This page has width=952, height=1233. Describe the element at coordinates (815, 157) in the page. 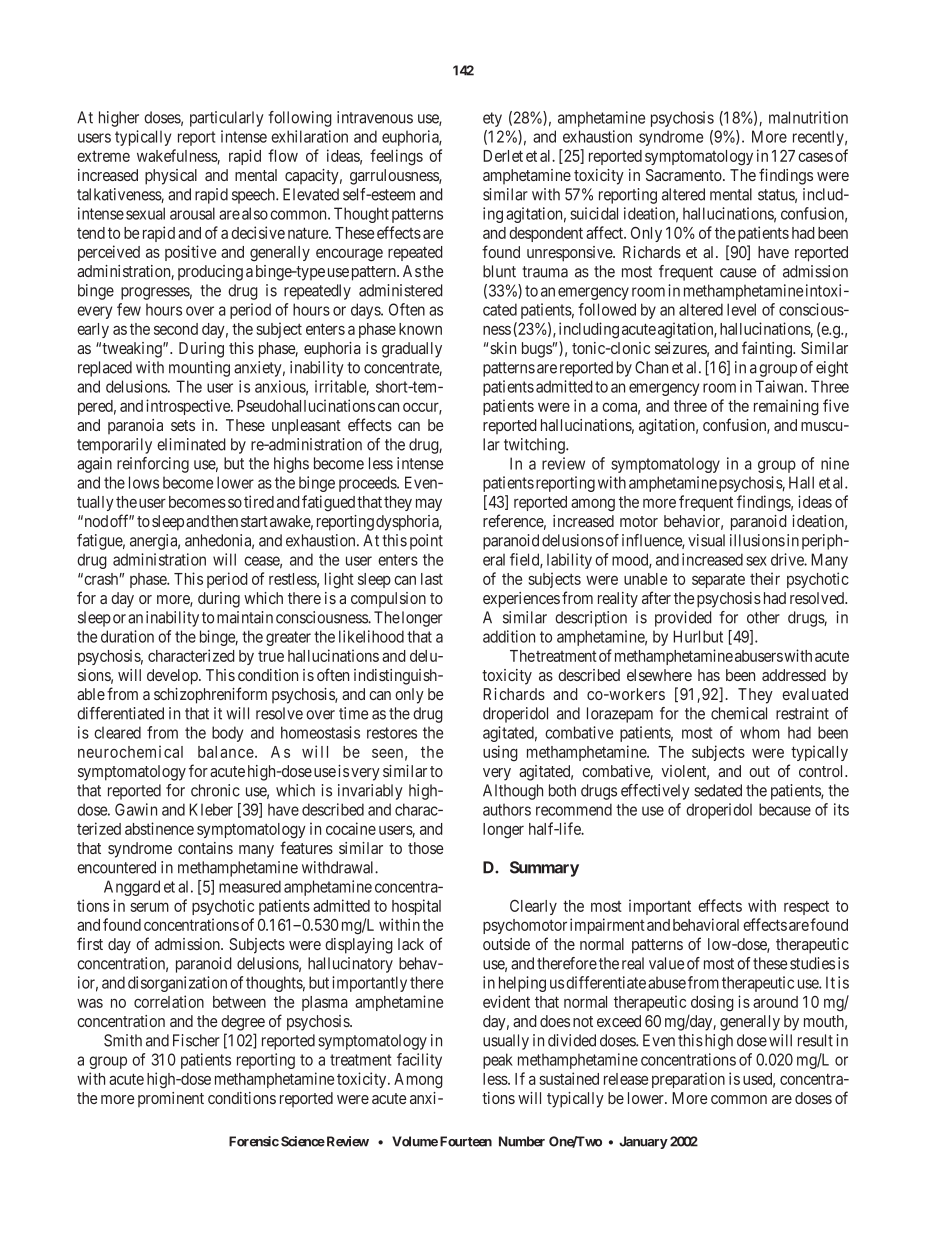

I see `cases` at that location.
